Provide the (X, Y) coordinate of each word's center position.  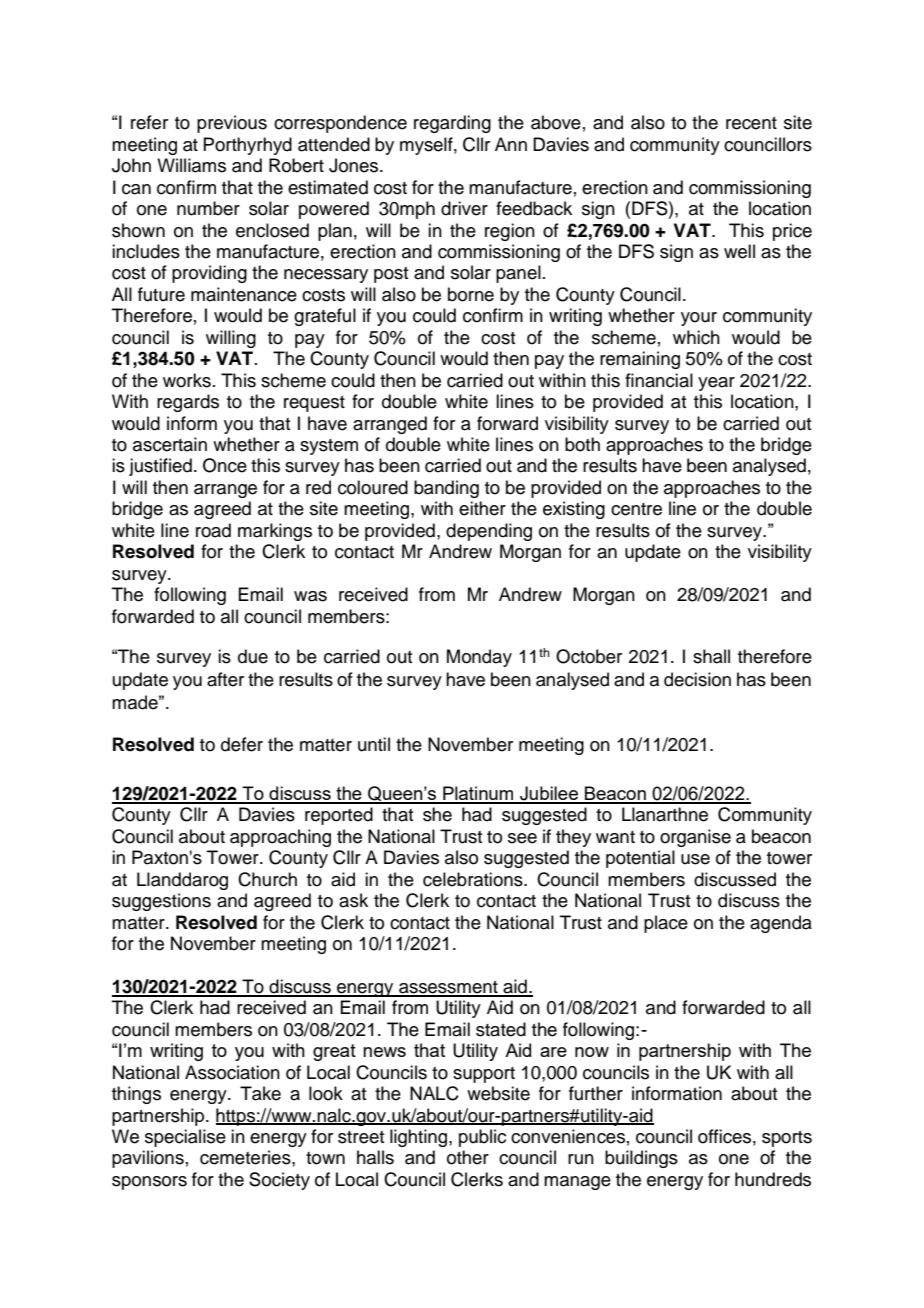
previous (232, 124)
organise (695, 838)
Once (225, 465)
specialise (185, 1138)
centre (636, 509)
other (468, 1157)
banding (446, 489)
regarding (452, 124)
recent (751, 123)
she (437, 814)
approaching (280, 838)
